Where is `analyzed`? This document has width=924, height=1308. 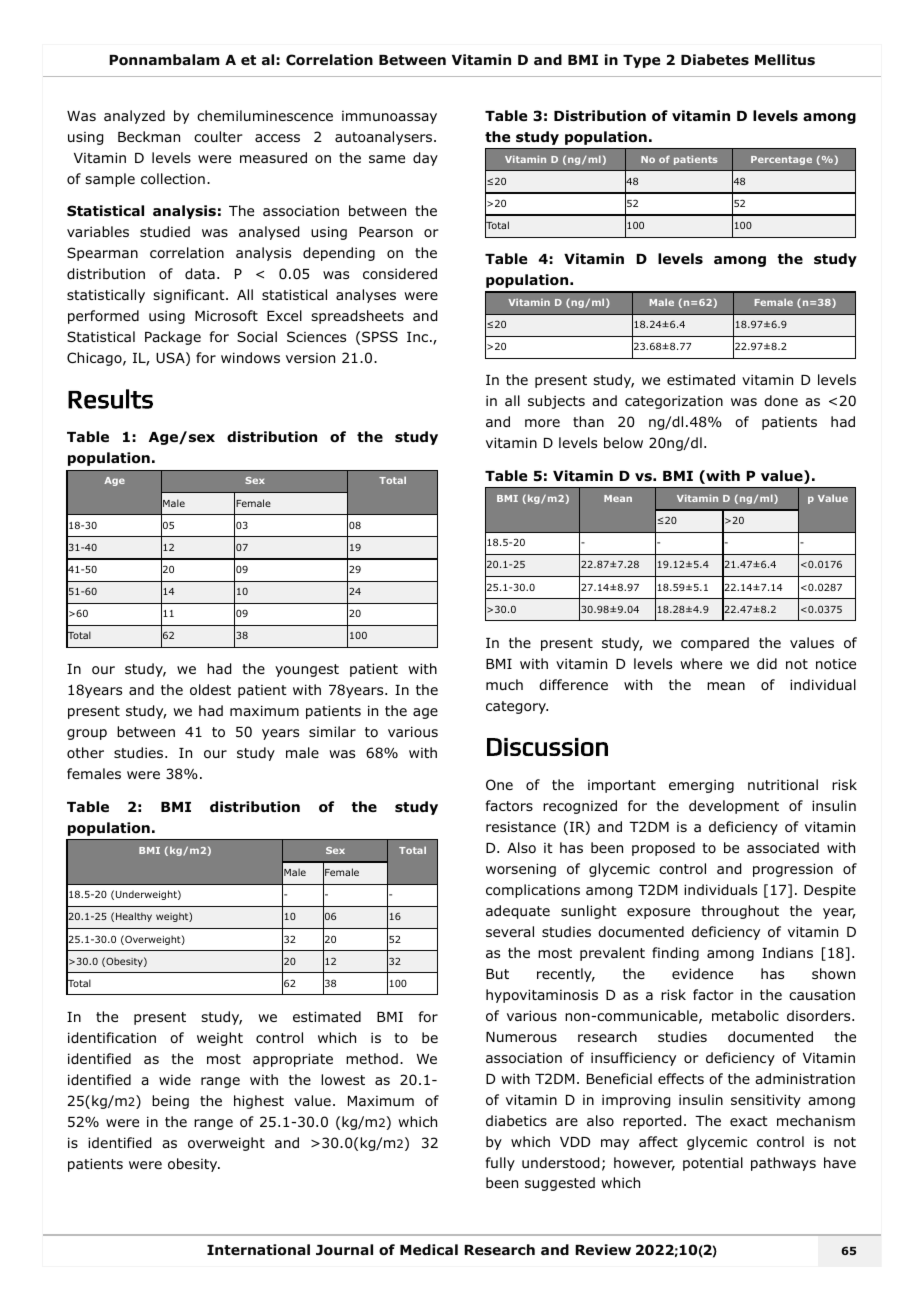 analyzed is located at coordinates (134, 117).
